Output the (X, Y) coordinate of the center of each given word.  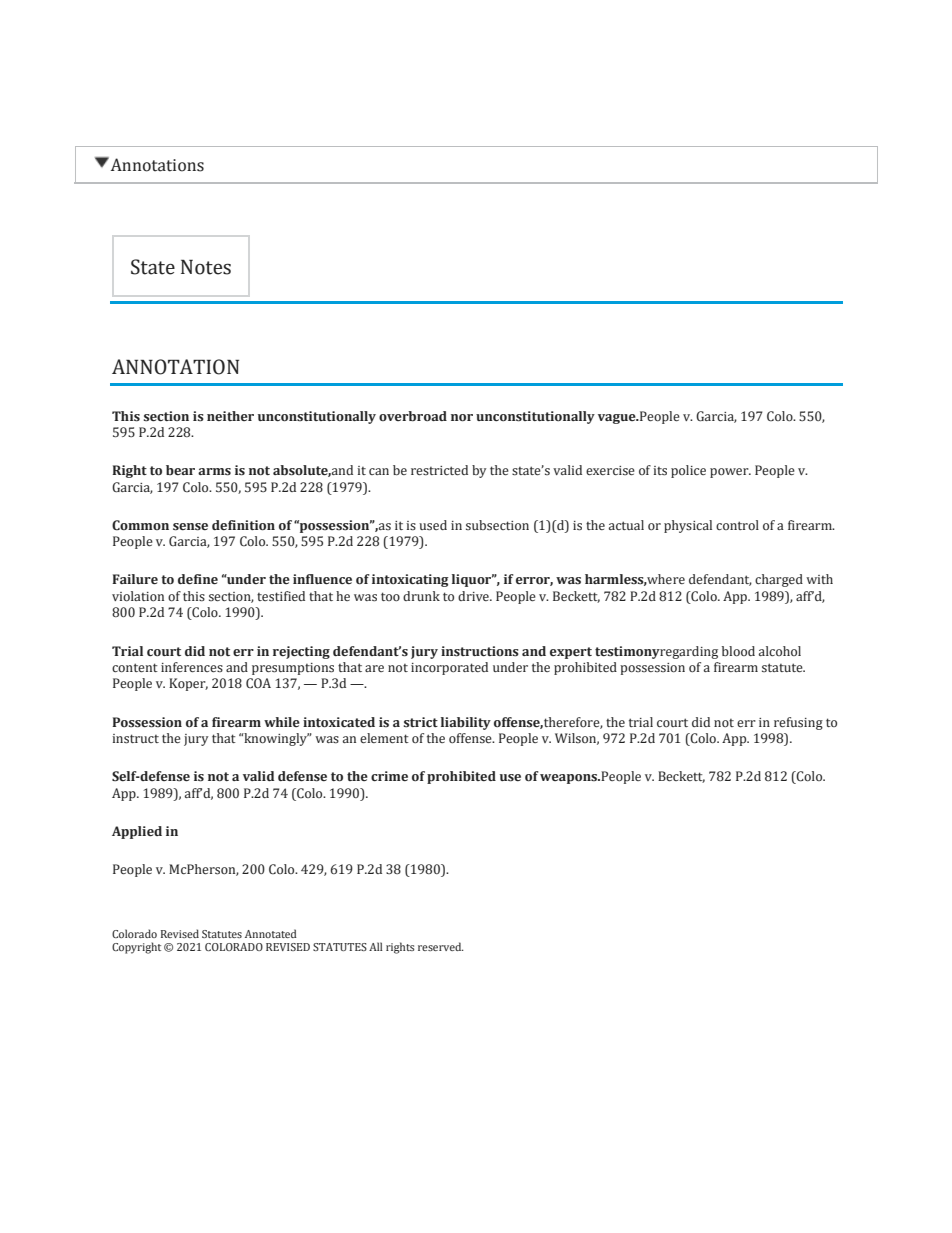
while (282, 722)
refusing (798, 723)
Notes (206, 267)
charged (779, 580)
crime (389, 776)
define (198, 579)
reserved (441, 946)
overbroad (413, 416)
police (688, 471)
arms (214, 472)
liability (466, 723)
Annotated (271, 933)
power (730, 473)
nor (462, 417)
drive (474, 596)
